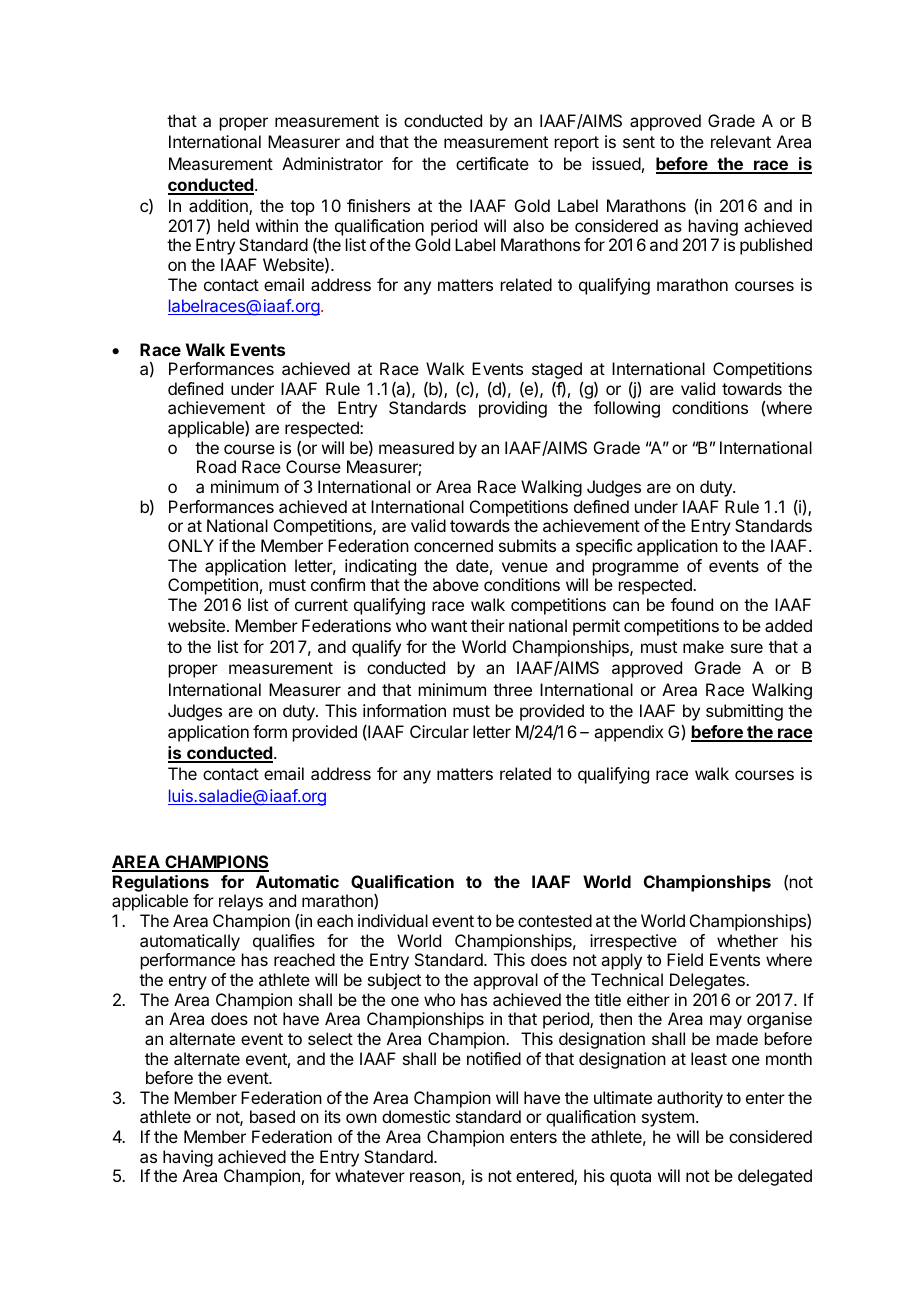 This image has width=924, height=1308. Describe the element at coordinates (747, 940) in the image. I see `whether` at that location.
